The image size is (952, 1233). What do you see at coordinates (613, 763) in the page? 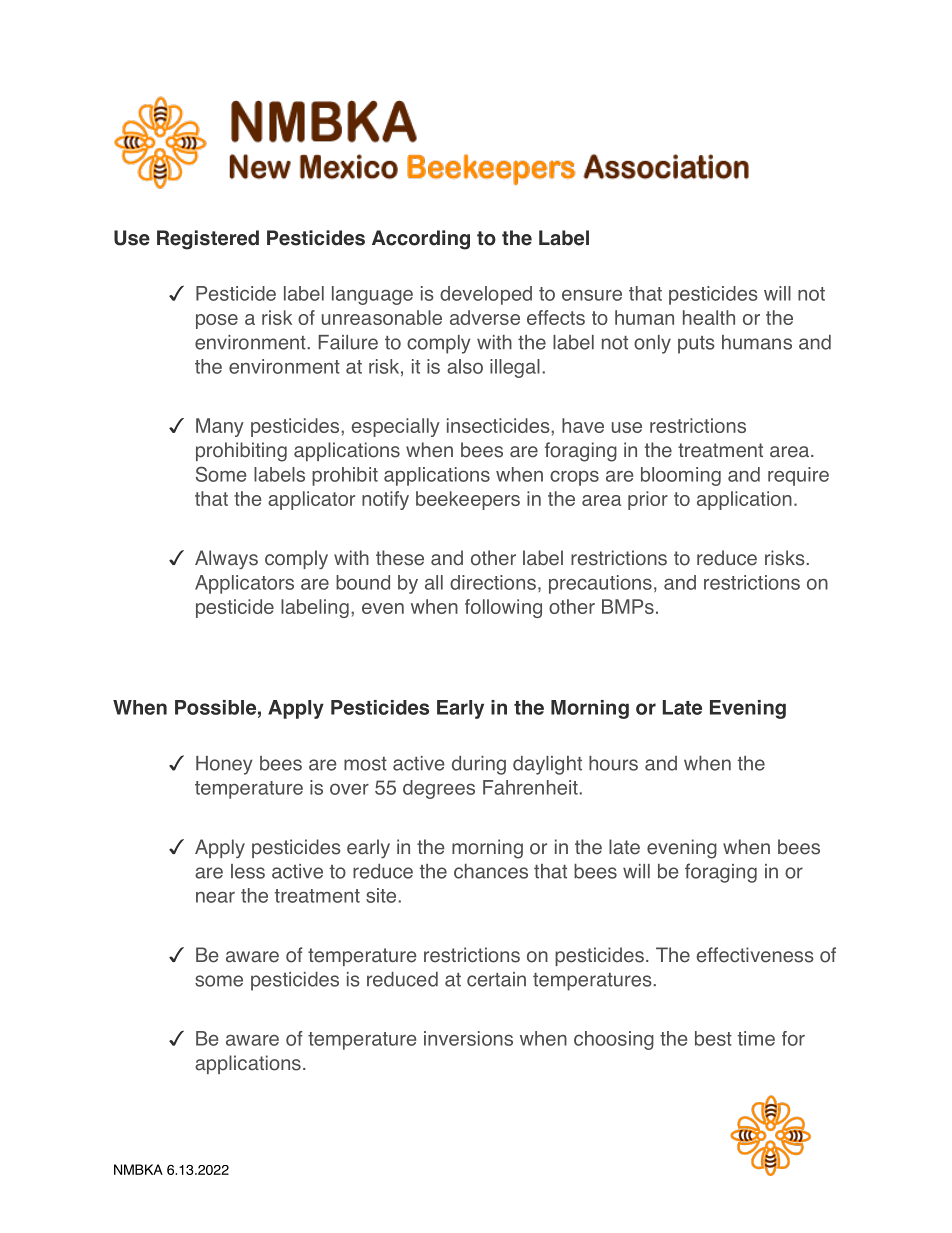
I see `hours` at bounding box center [613, 763].
